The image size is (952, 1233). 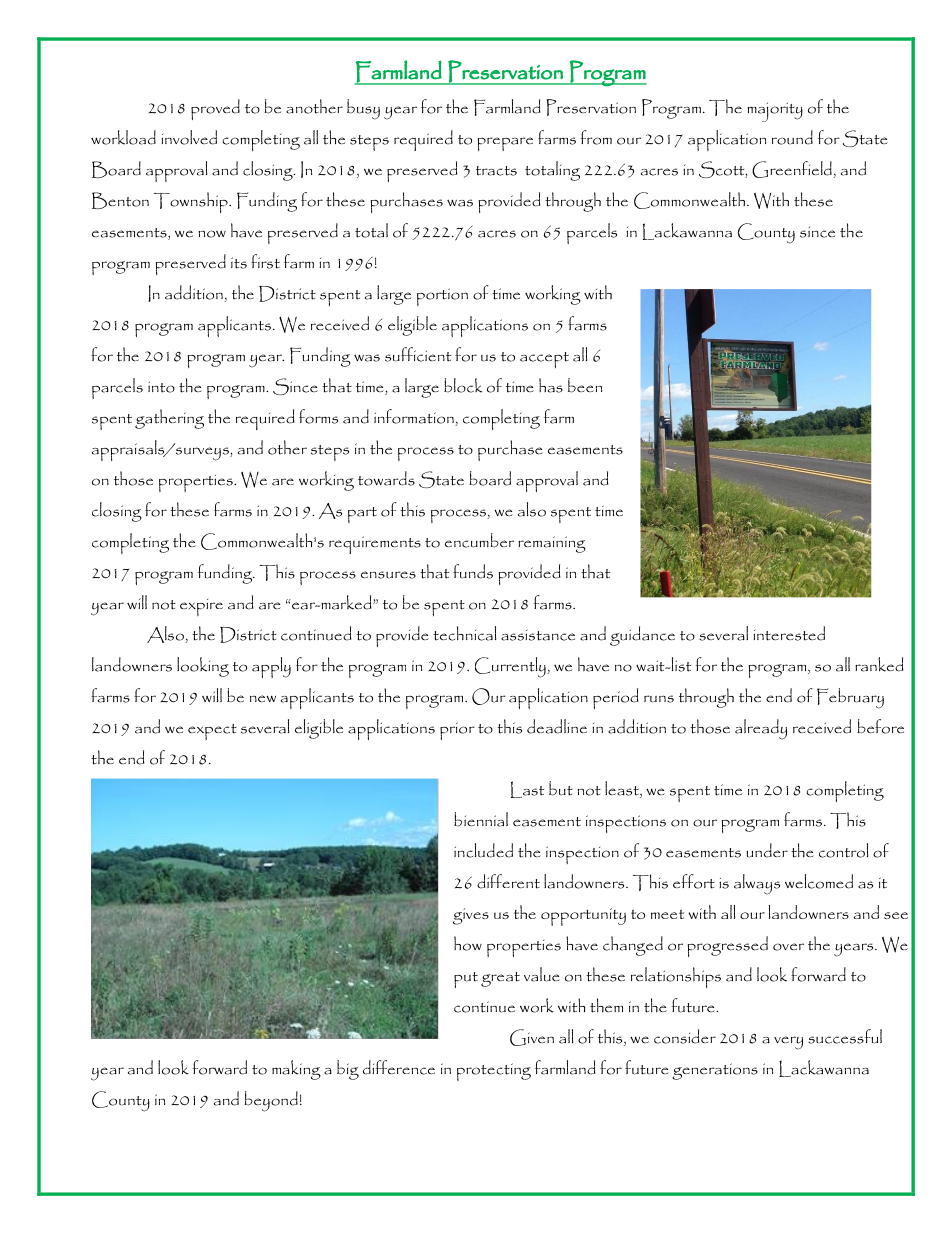 What do you see at coordinates (767, 850) in the page?
I see `under` at bounding box center [767, 850].
